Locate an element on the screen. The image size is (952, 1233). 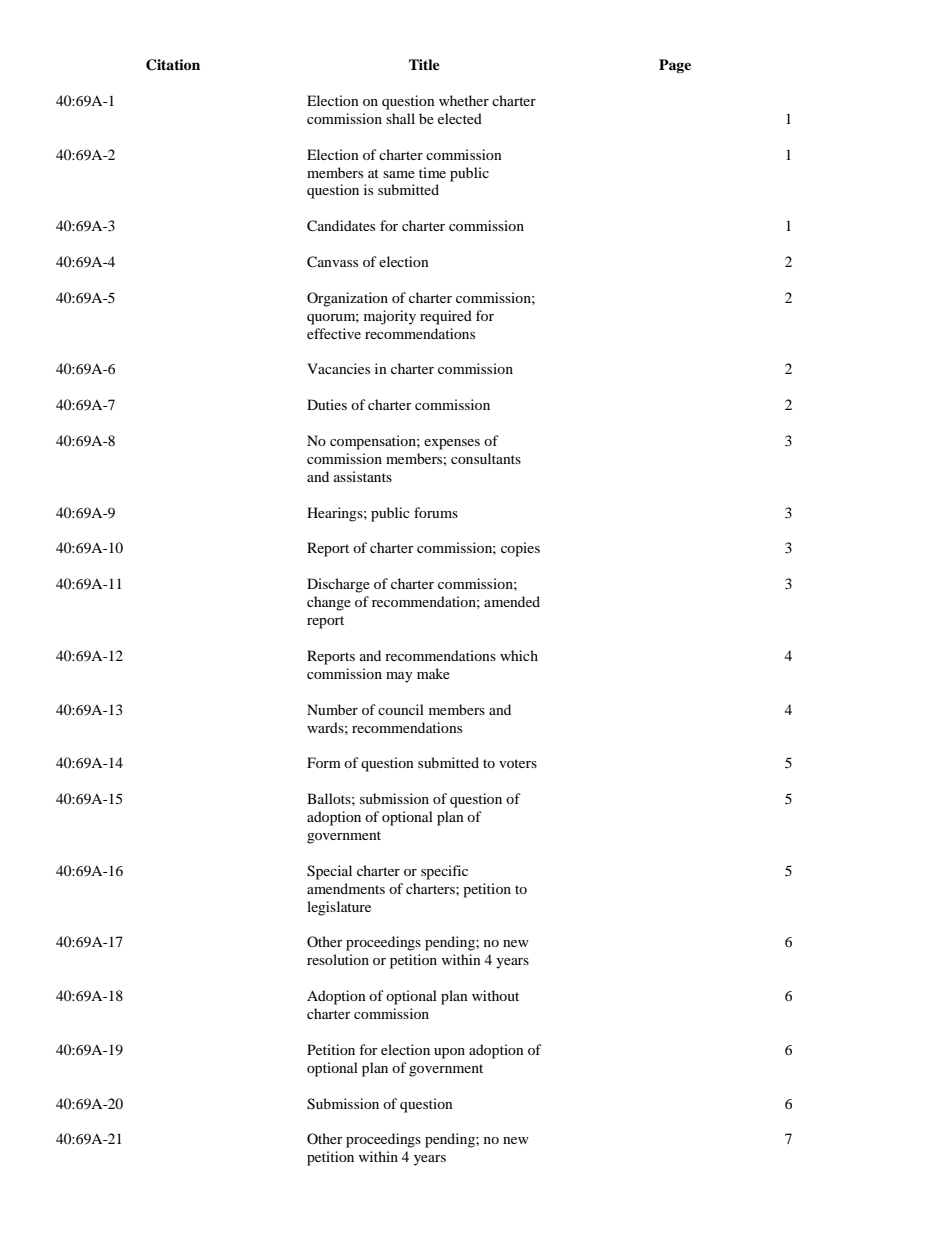
resolution is located at coordinates (338, 959).
